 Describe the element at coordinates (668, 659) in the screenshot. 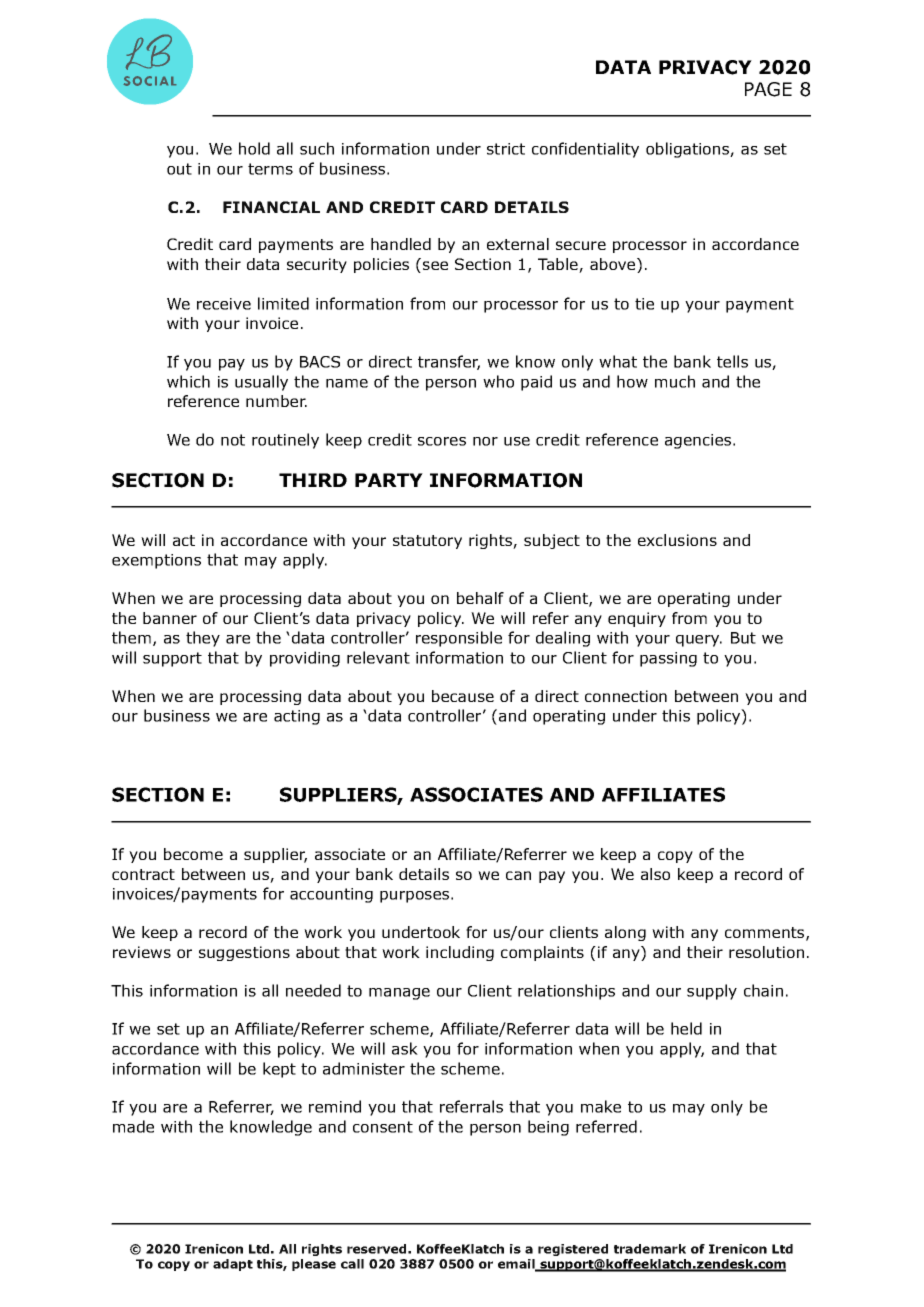

I see `passing` at that location.
